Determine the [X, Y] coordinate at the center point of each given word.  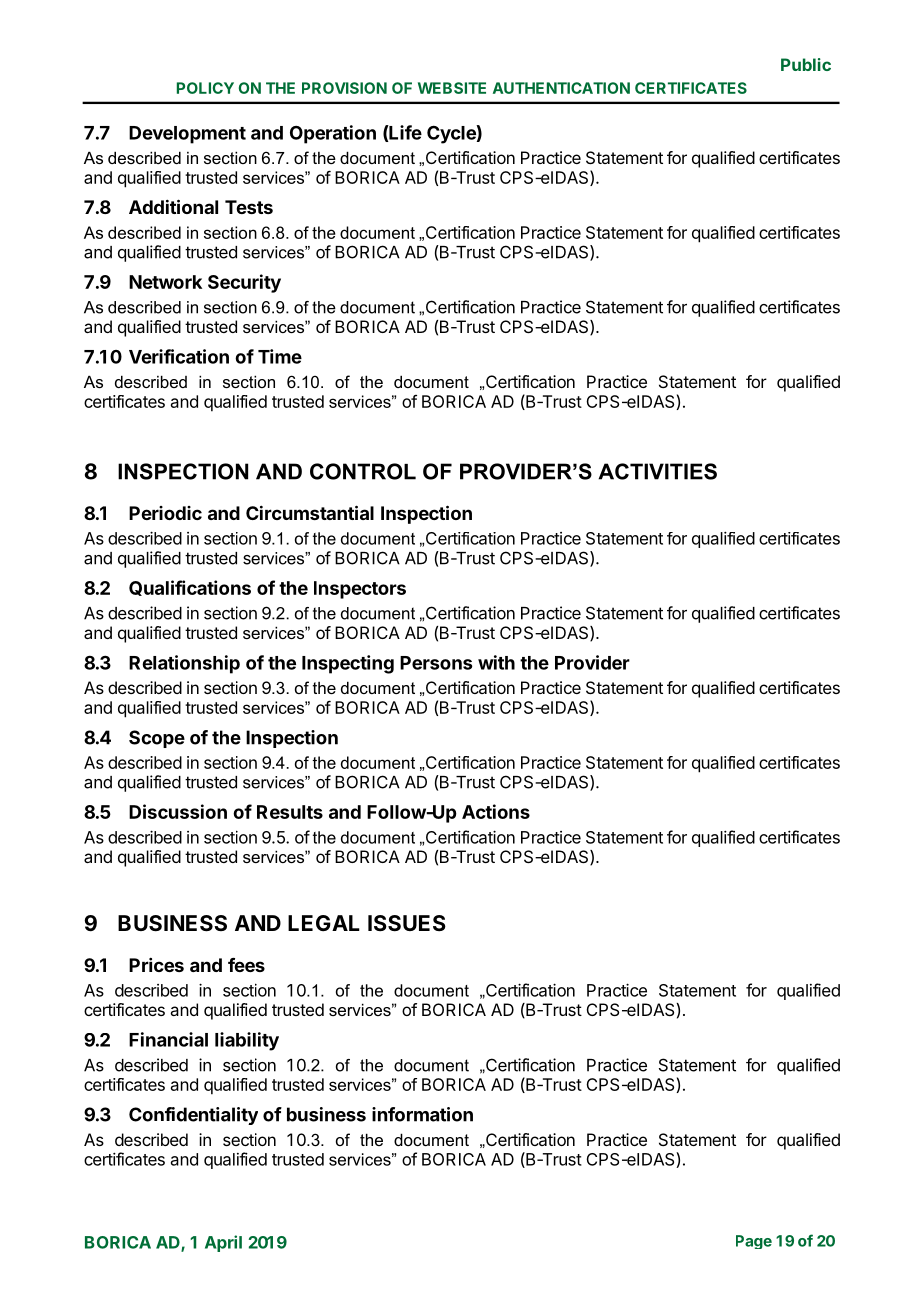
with [496, 662]
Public [806, 64]
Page [754, 1242]
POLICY [205, 88]
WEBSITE [452, 88]
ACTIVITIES [657, 471]
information [422, 1114]
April [223, 1243]
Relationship [184, 664]
